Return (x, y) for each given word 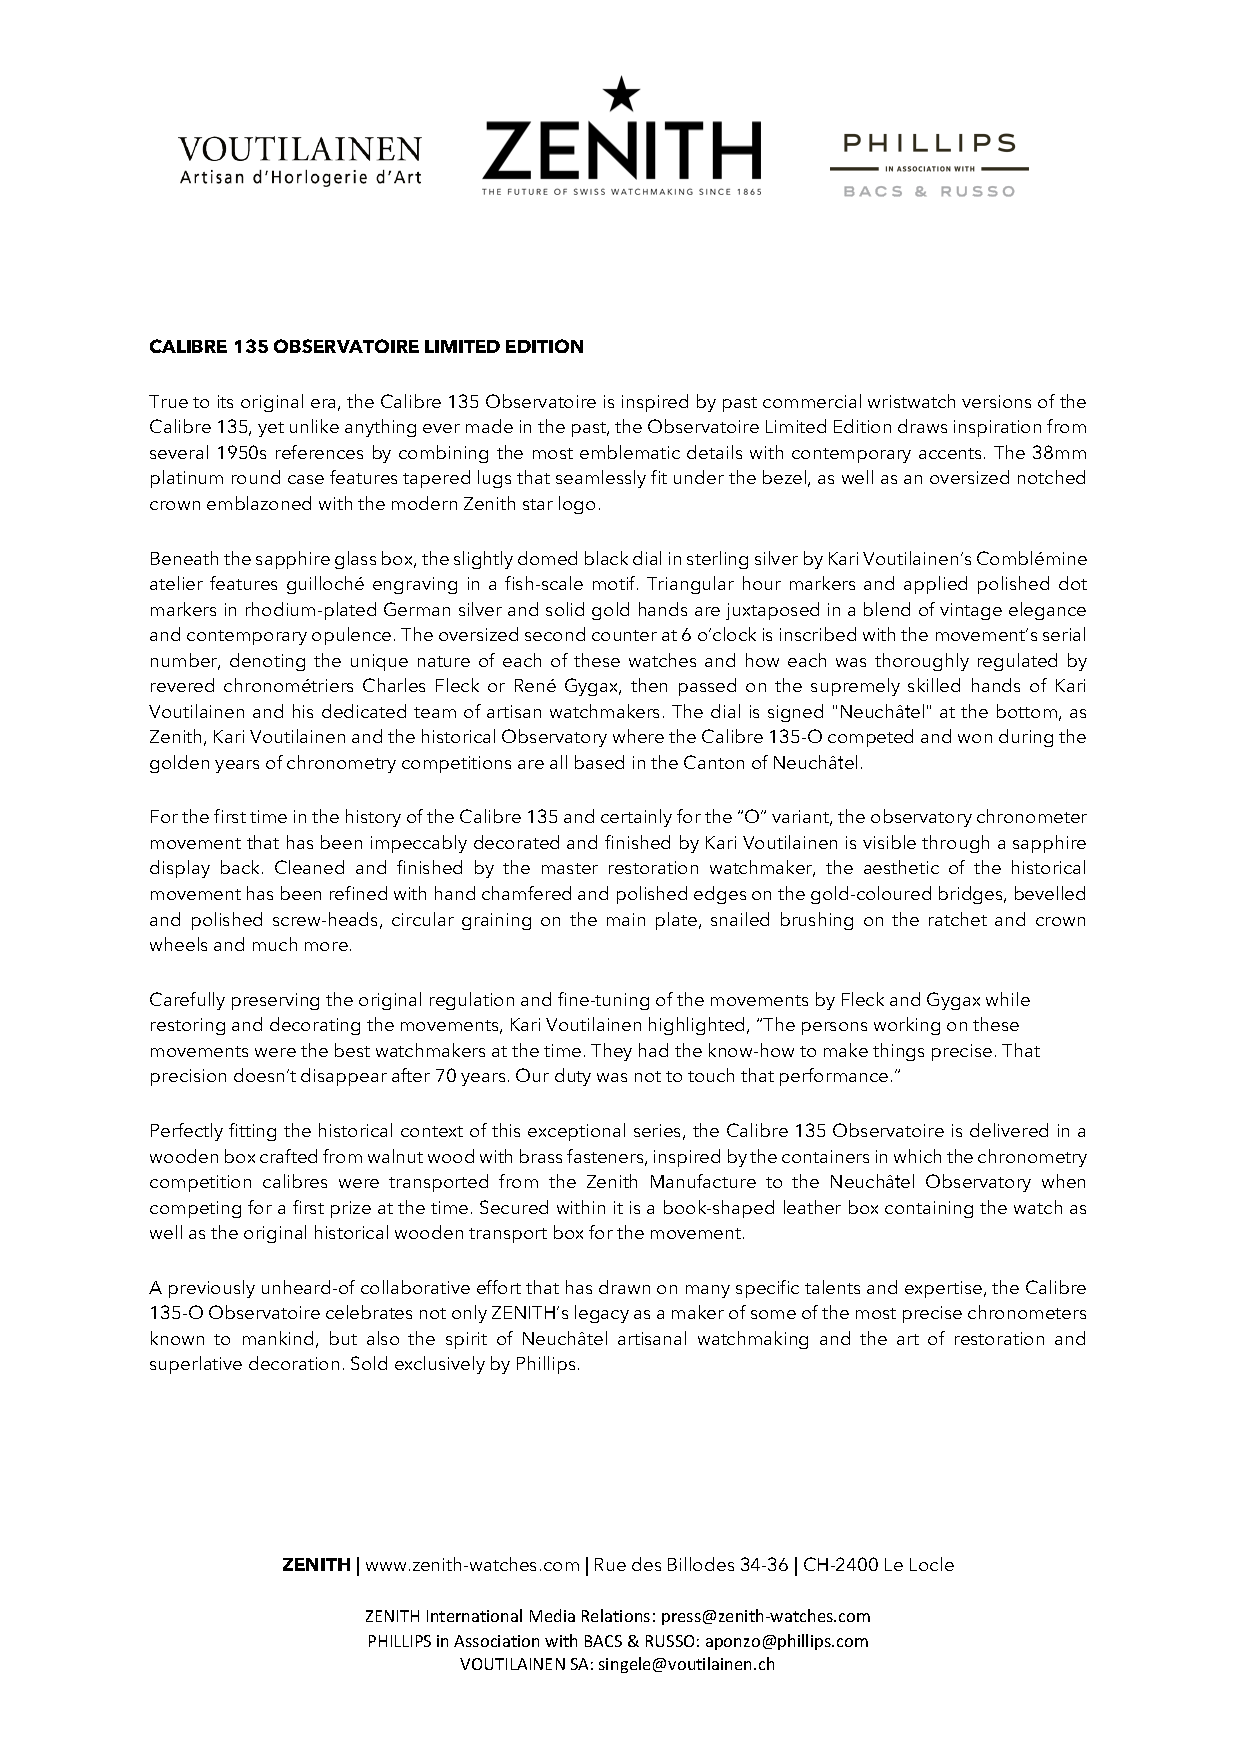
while (1008, 999)
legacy (602, 1314)
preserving (275, 1001)
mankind (278, 1338)
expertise (943, 1289)
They (611, 1052)
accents (952, 453)
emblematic (630, 452)
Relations (616, 1615)
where (638, 736)
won (975, 738)
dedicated (364, 711)
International (474, 1615)
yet (271, 429)
